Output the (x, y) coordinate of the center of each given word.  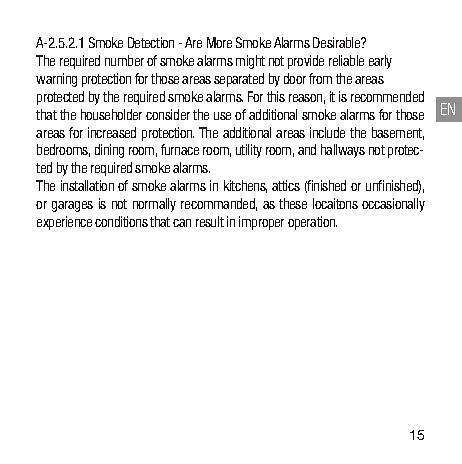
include (327, 132)
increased (112, 132)
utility (249, 151)
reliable (346, 60)
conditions (121, 221)
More (219, 42)
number (124, 60)
